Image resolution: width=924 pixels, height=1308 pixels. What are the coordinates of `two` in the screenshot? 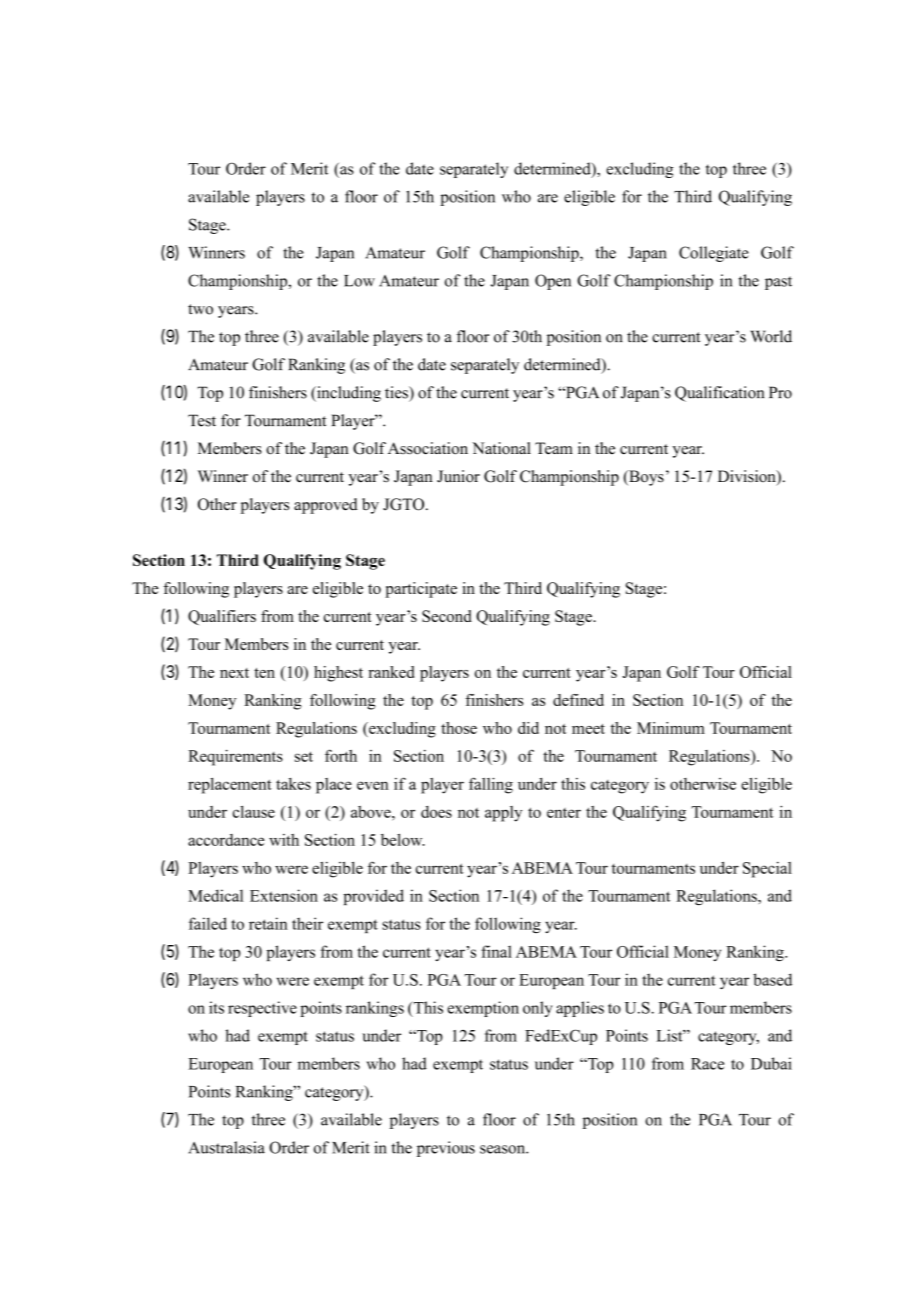 It's located at (200, 309).
